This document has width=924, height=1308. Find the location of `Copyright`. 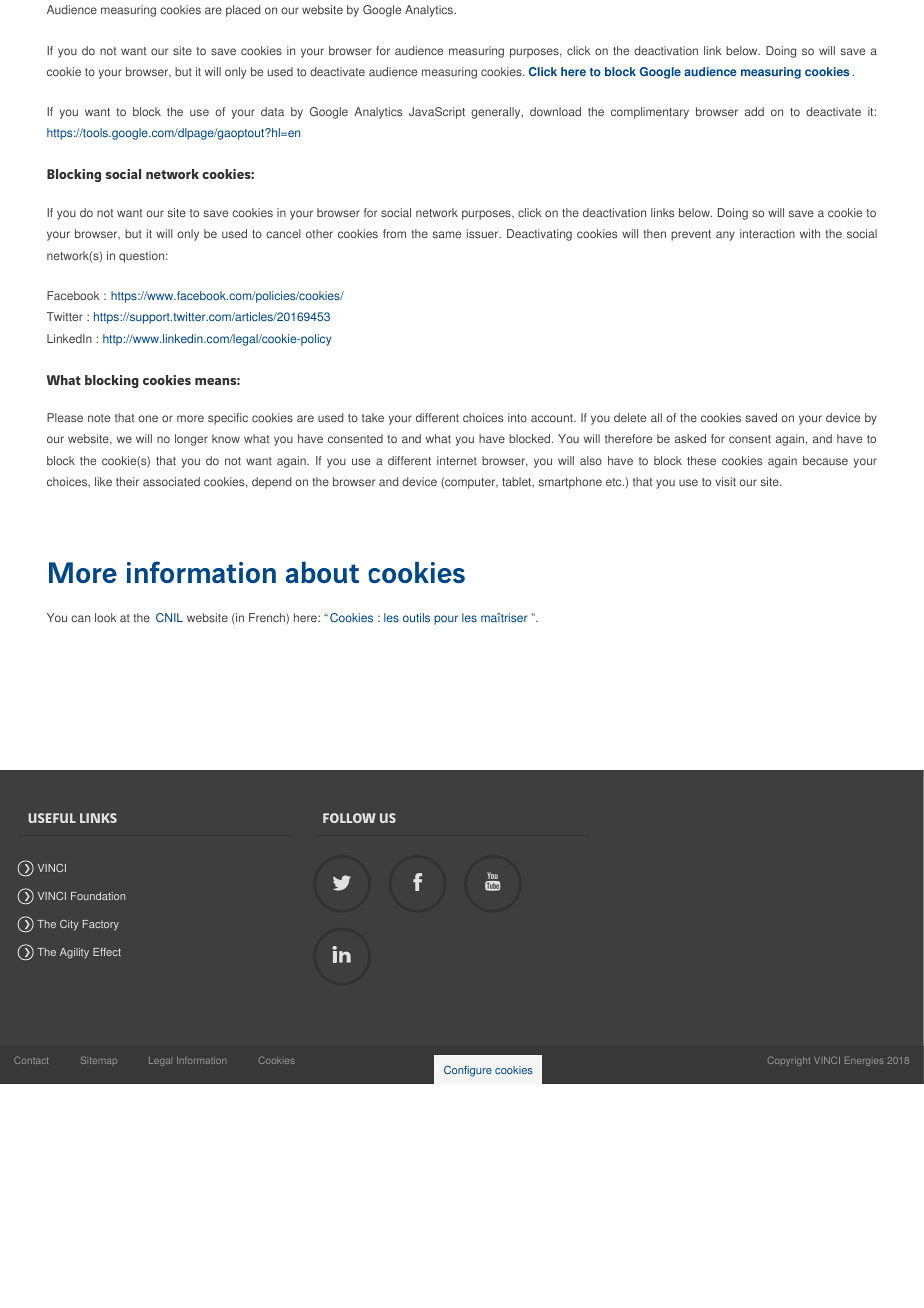

Copyright is located at coordinates (789, 1061).
